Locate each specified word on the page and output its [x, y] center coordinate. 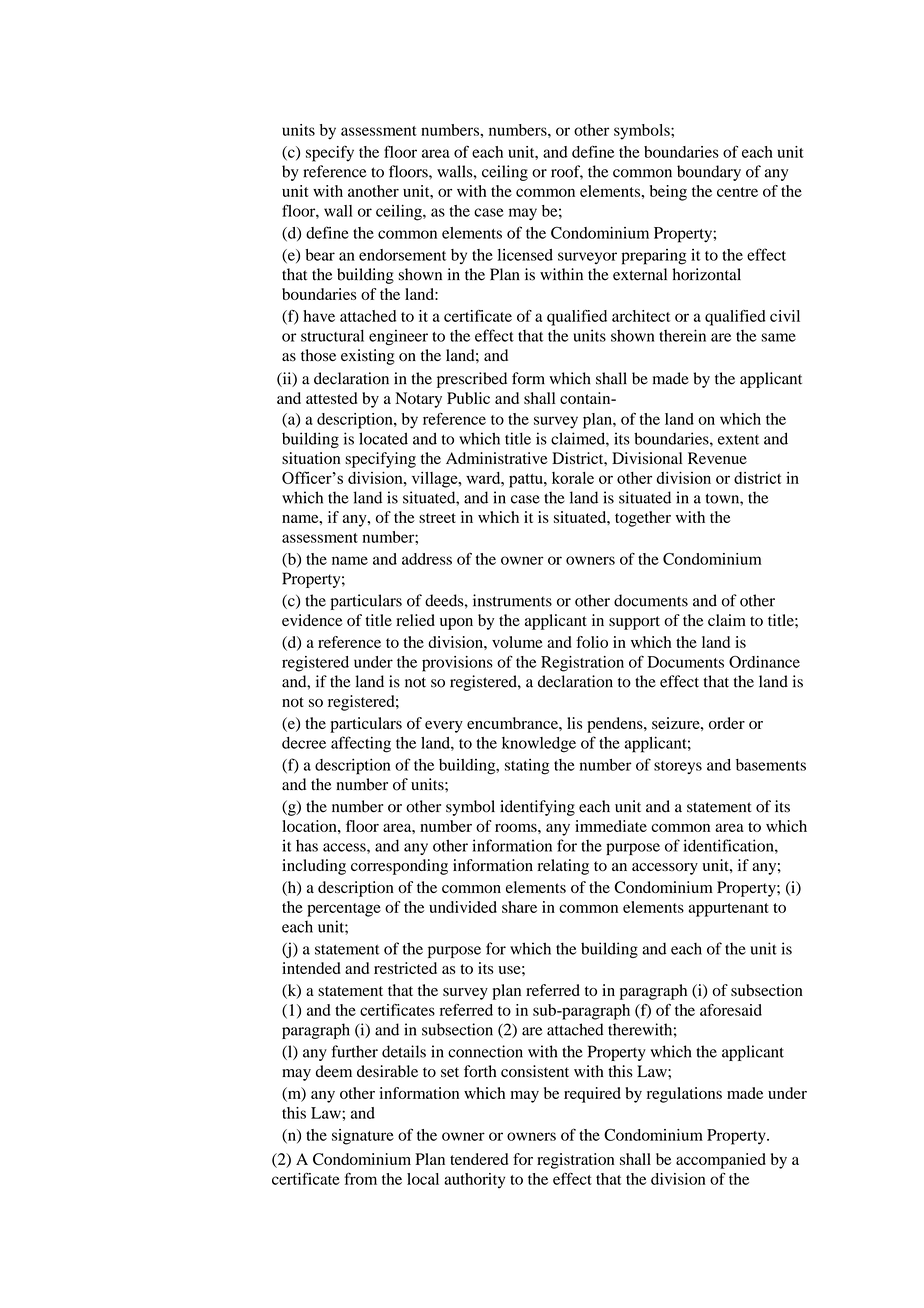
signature [363, 1137]
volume [517, 642]
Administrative [497, 458]
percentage [344, 910]
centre [737, 192]
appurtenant [729, 910]
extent [738, 440]
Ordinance [764, 662]
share [519, 907]
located [383, 438]
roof [567, 172]
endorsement [402, 255]
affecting [361, 744]
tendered [479, 1159]
